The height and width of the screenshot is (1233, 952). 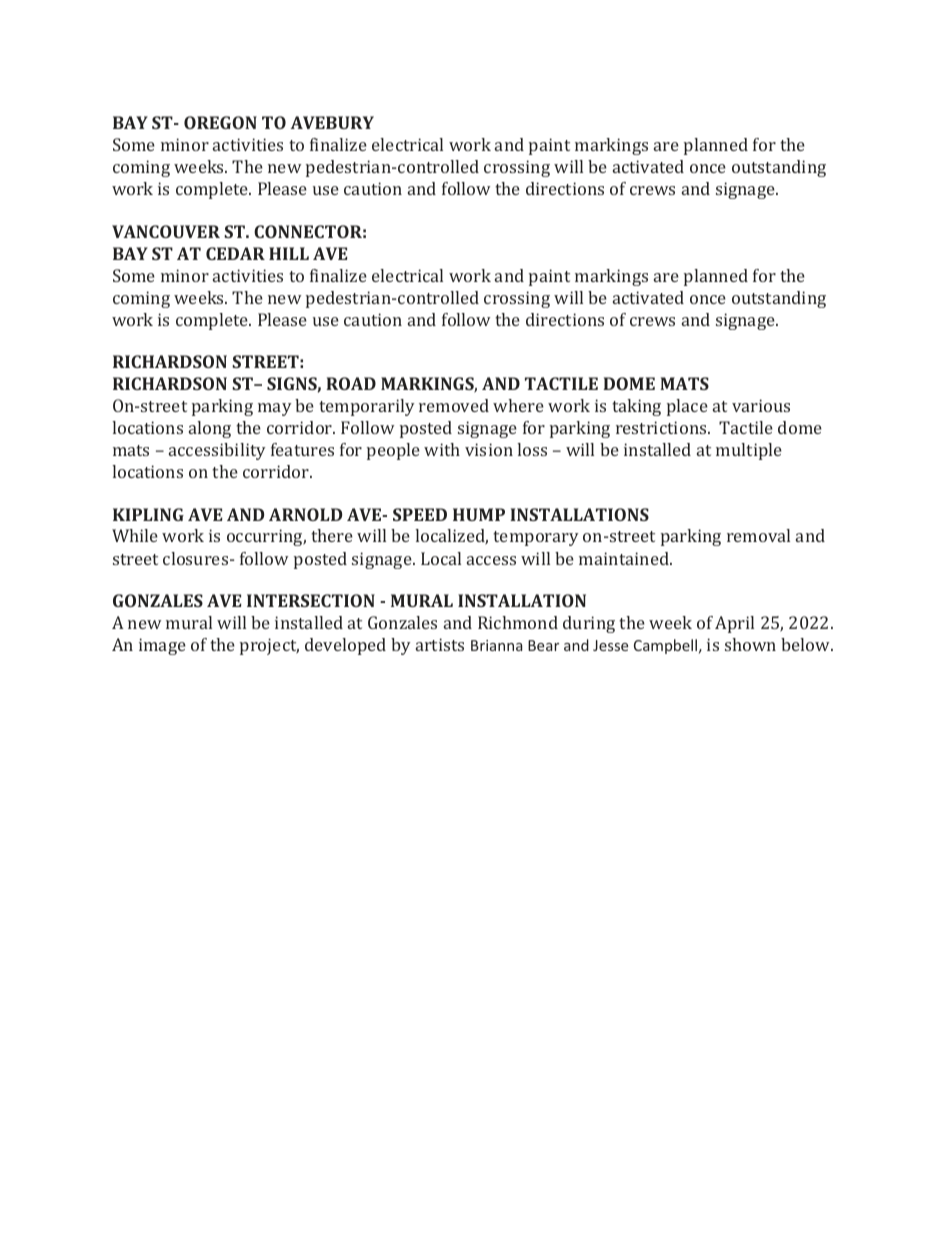 I want to click on VANCOUVER, so click(x=166, y=231).
